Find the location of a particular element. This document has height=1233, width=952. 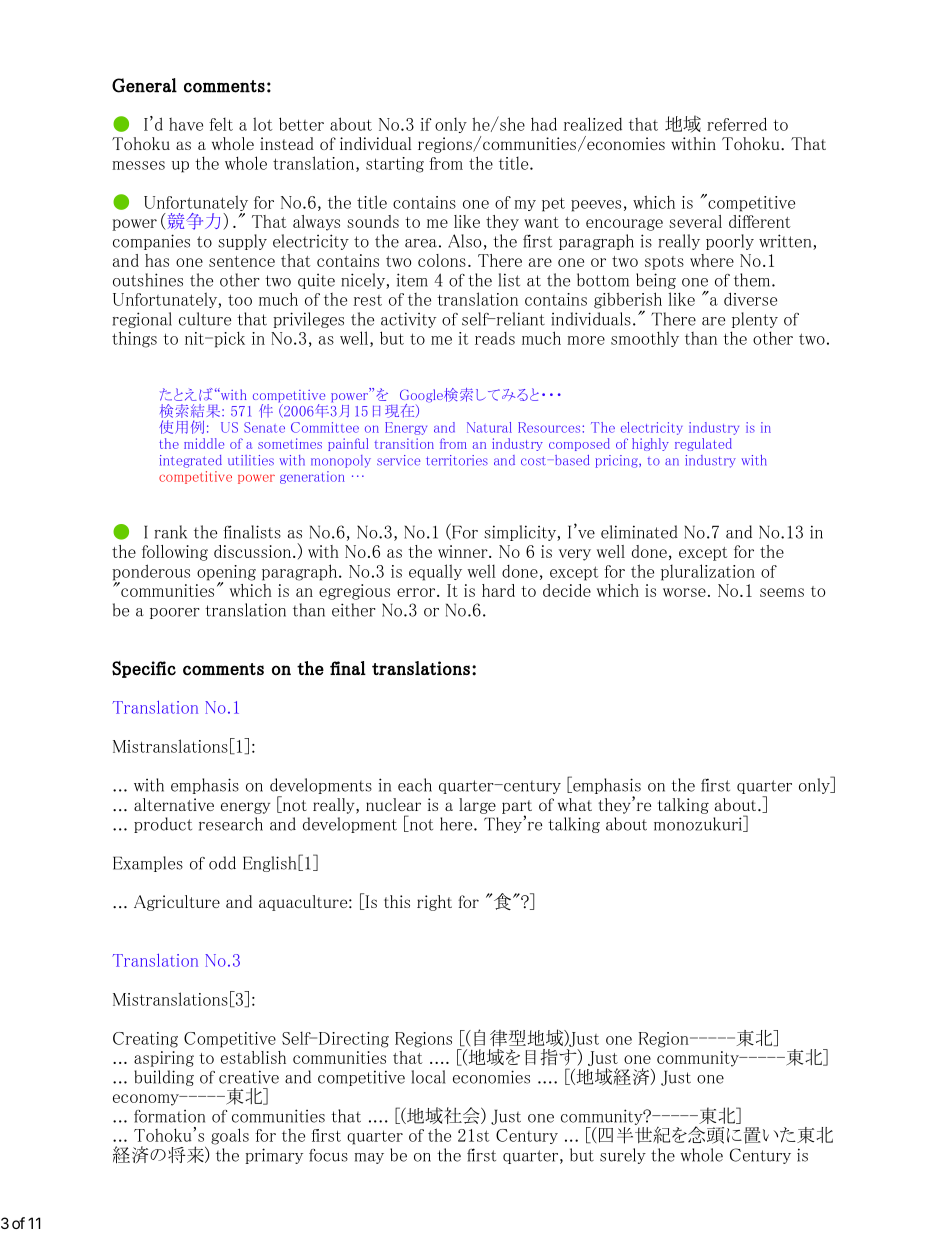

large is located at coordinates (477, 806).
